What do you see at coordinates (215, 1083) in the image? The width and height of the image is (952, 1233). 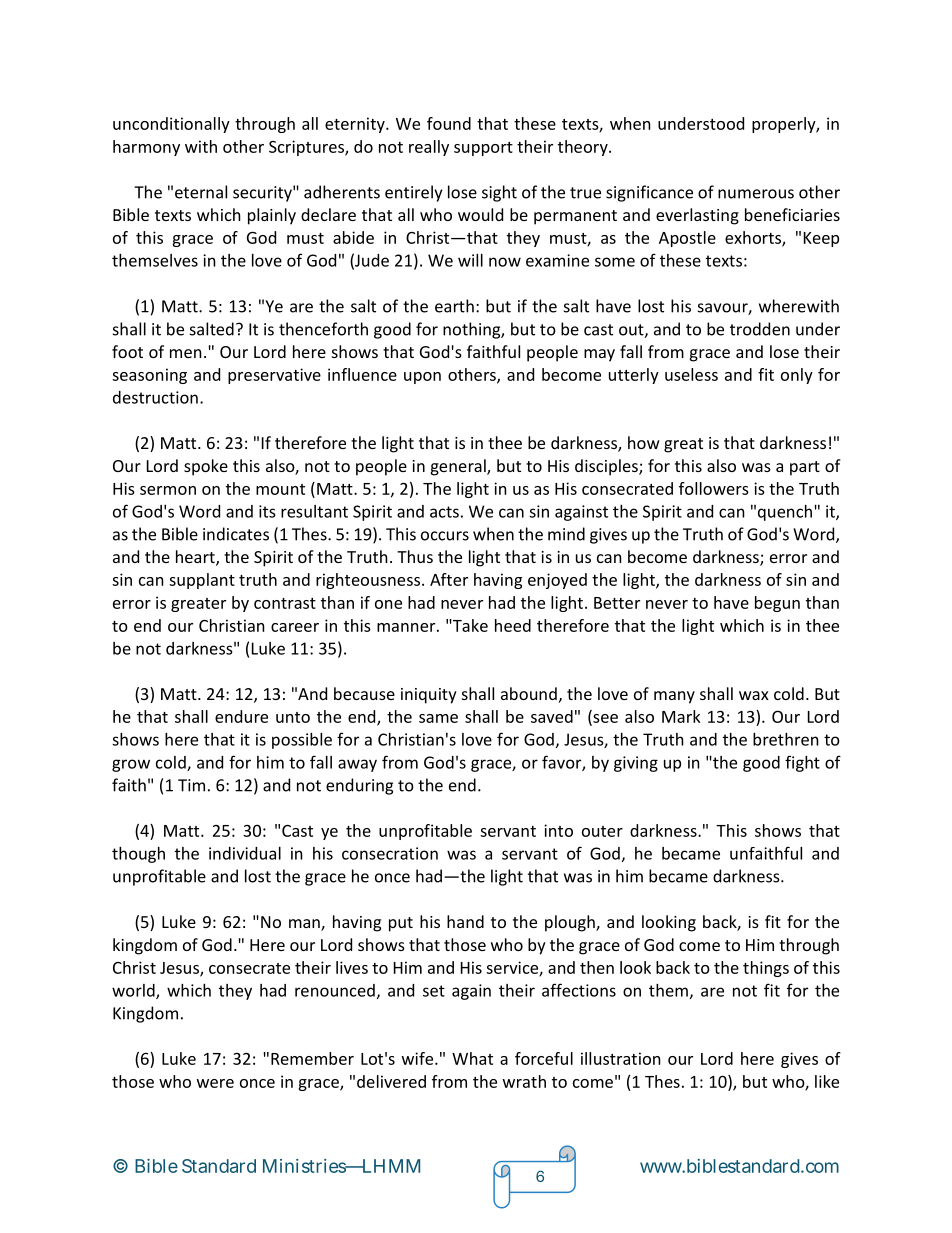 I see `were` at bounding box center [215, 1083].
